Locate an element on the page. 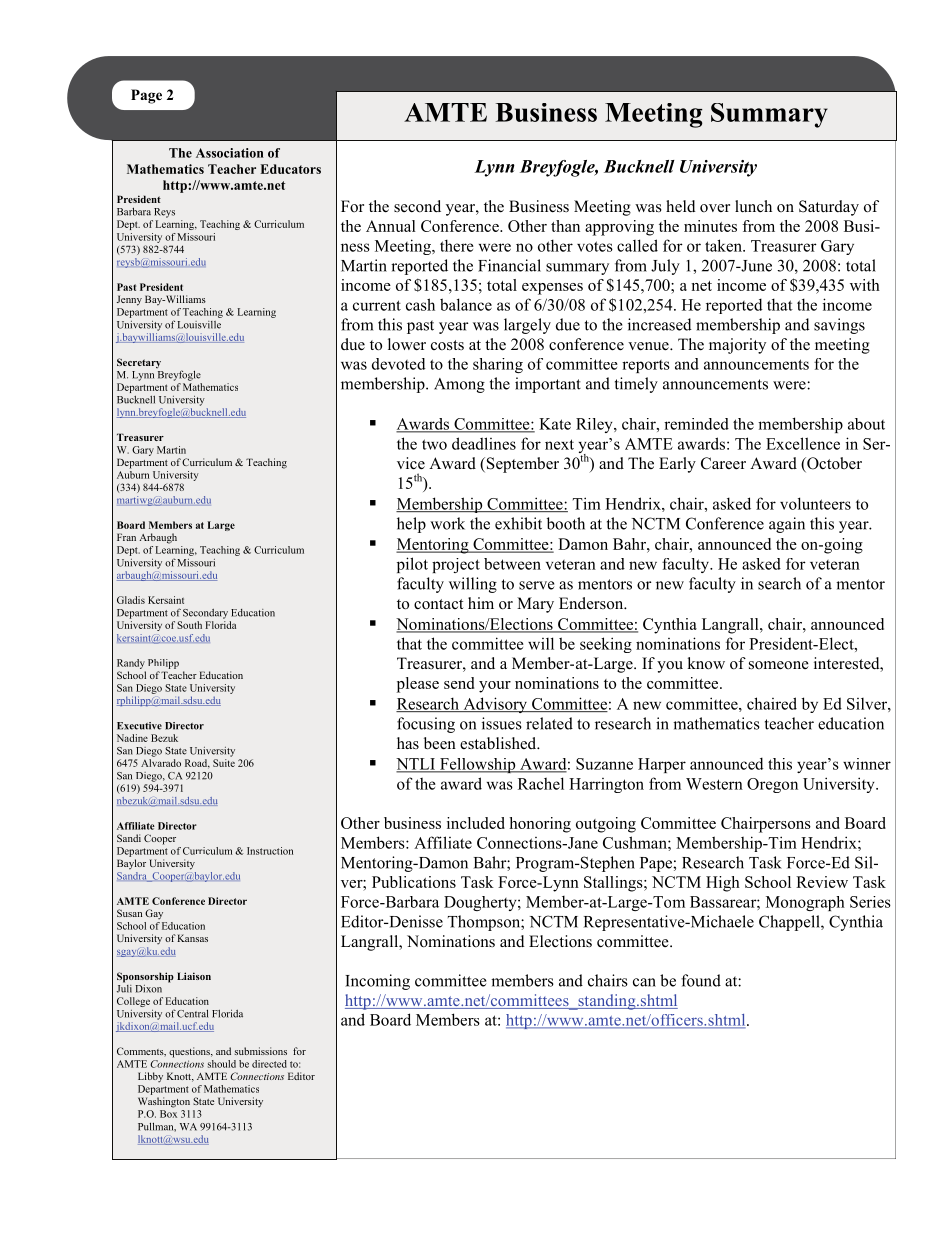 The image size is (952, 1233). included is located at coordinates (476, 823).
